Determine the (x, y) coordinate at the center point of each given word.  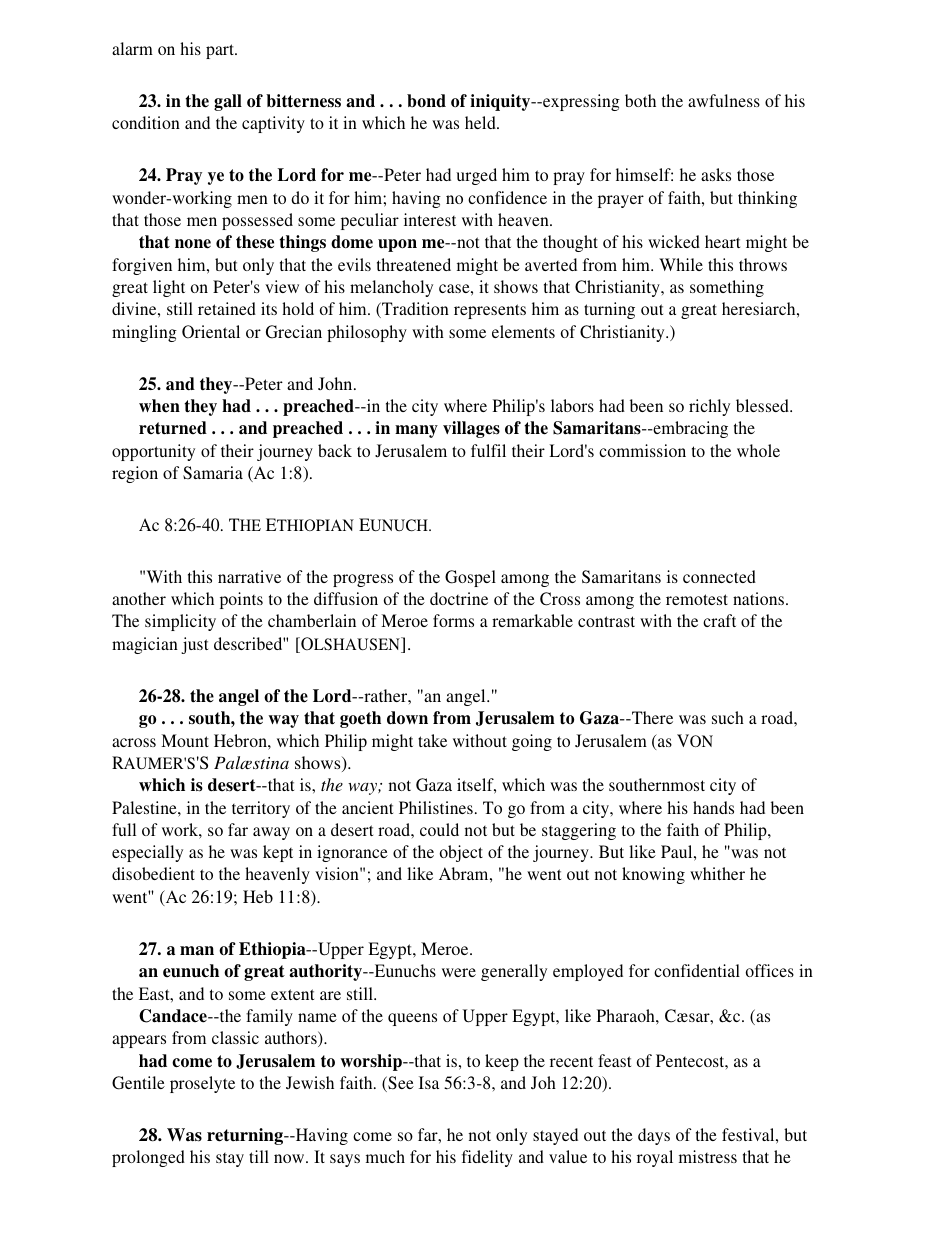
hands (713, 807)
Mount (185, 740)
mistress (708, 1156)
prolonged (148, 1158)
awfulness (724, 100)
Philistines (436, 807)
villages (471, 429)
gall (228, 102)
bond (426, 101)
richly (709, 407)
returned (173, 428)
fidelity (487, 1158)
